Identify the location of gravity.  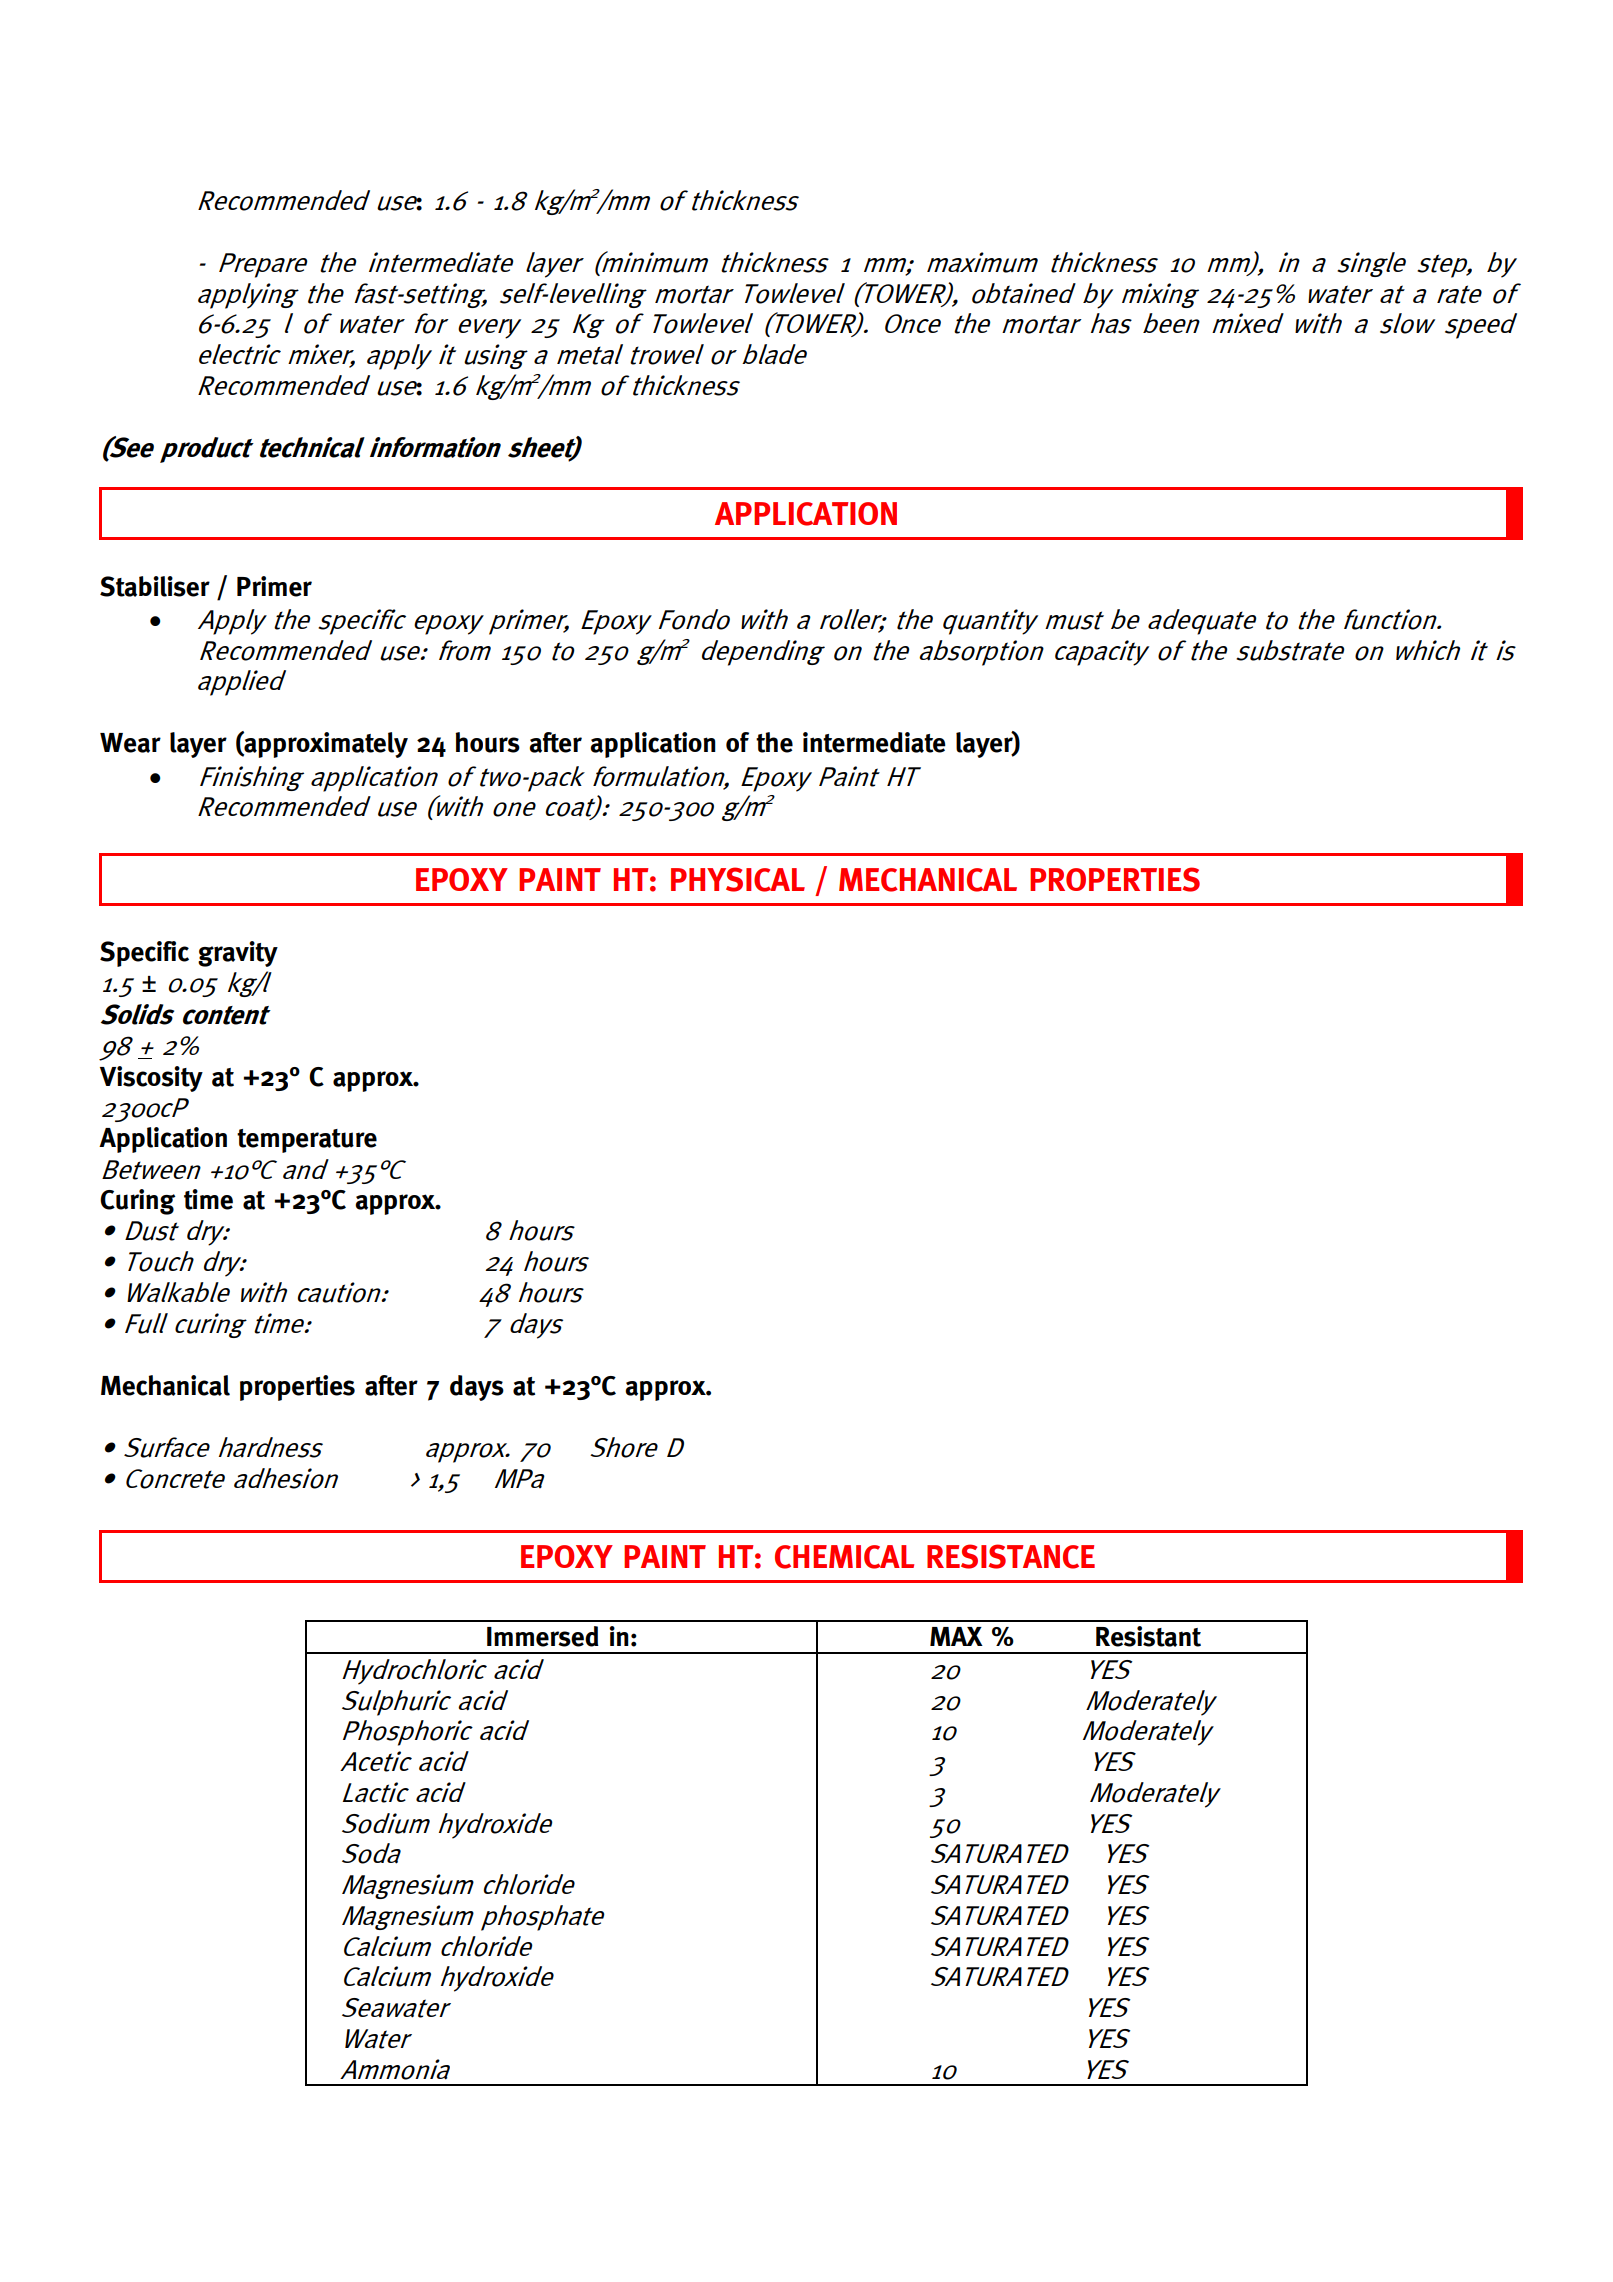
(238, 954).
